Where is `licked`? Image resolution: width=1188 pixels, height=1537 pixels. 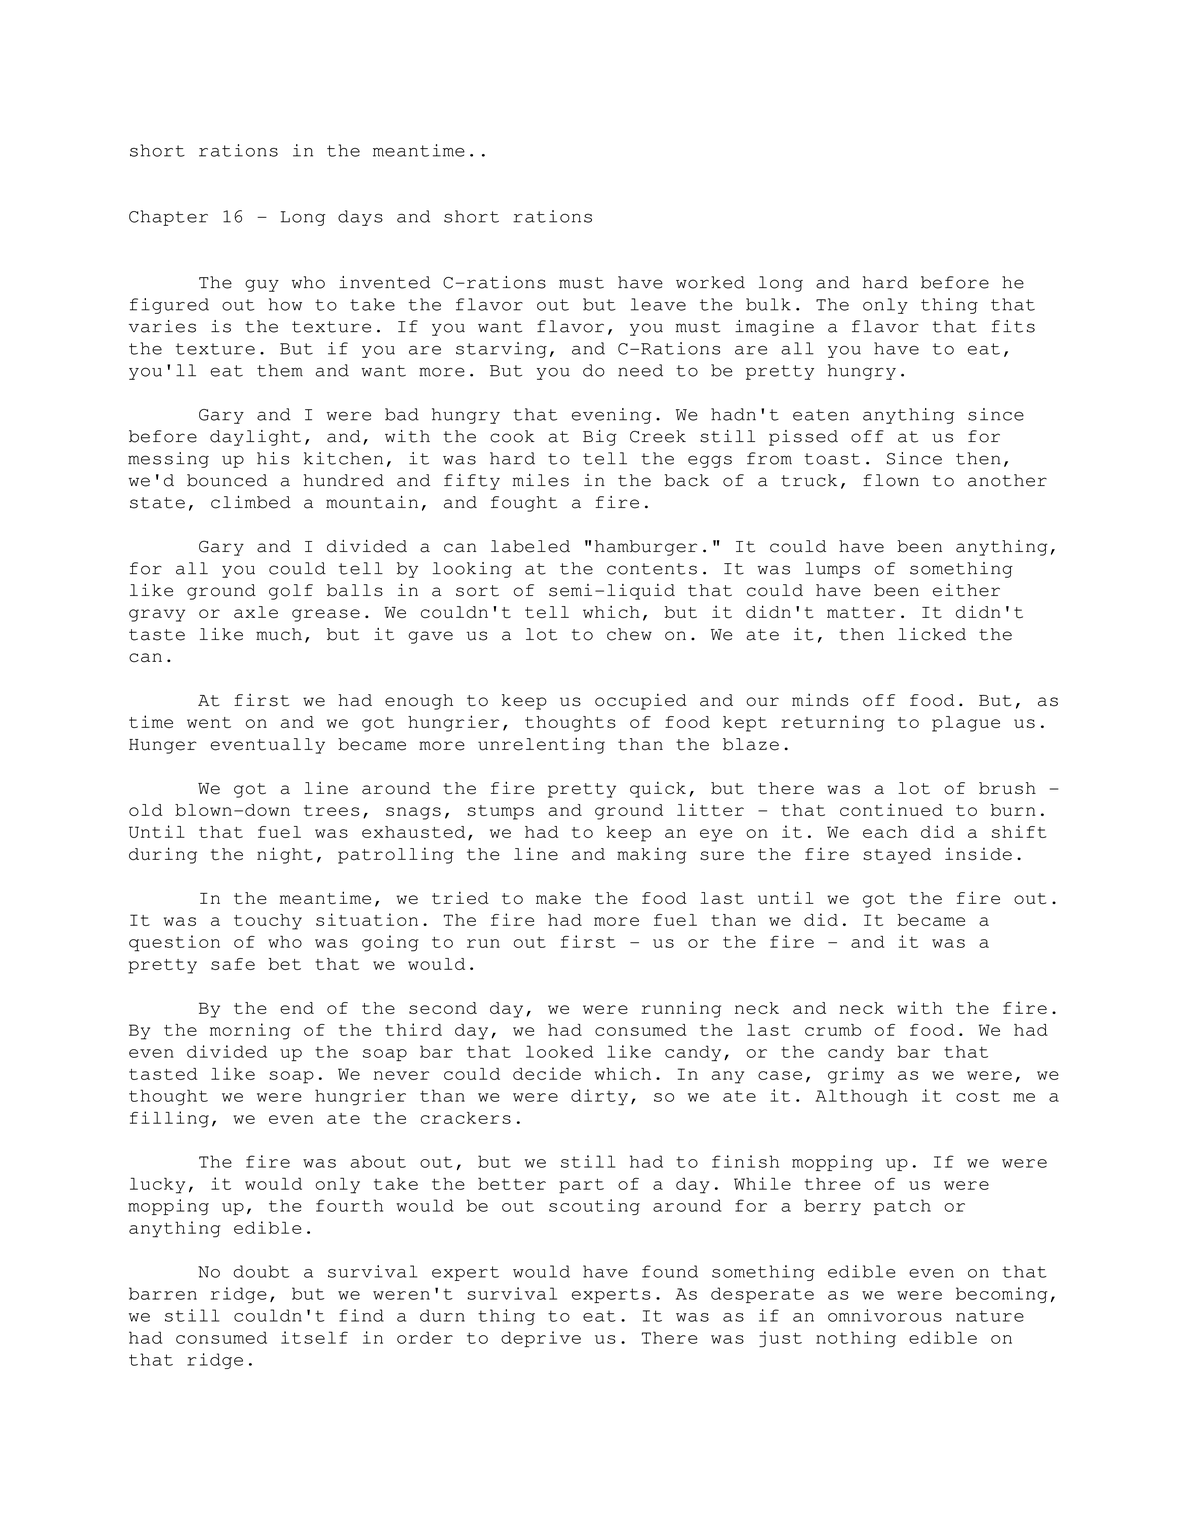
licked is located at coordinates (932, 634).
